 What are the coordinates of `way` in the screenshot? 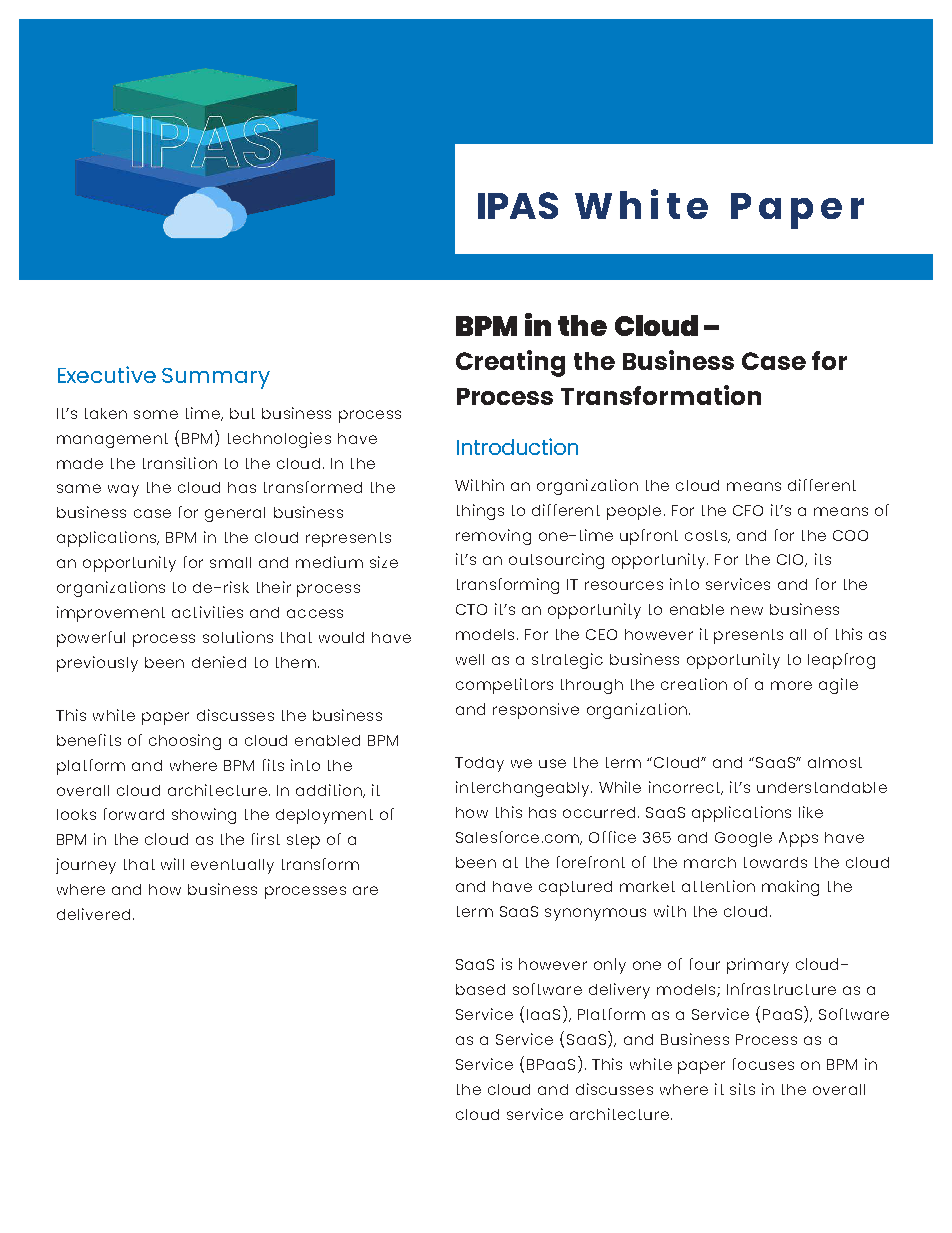 It's located at (123, 490).
